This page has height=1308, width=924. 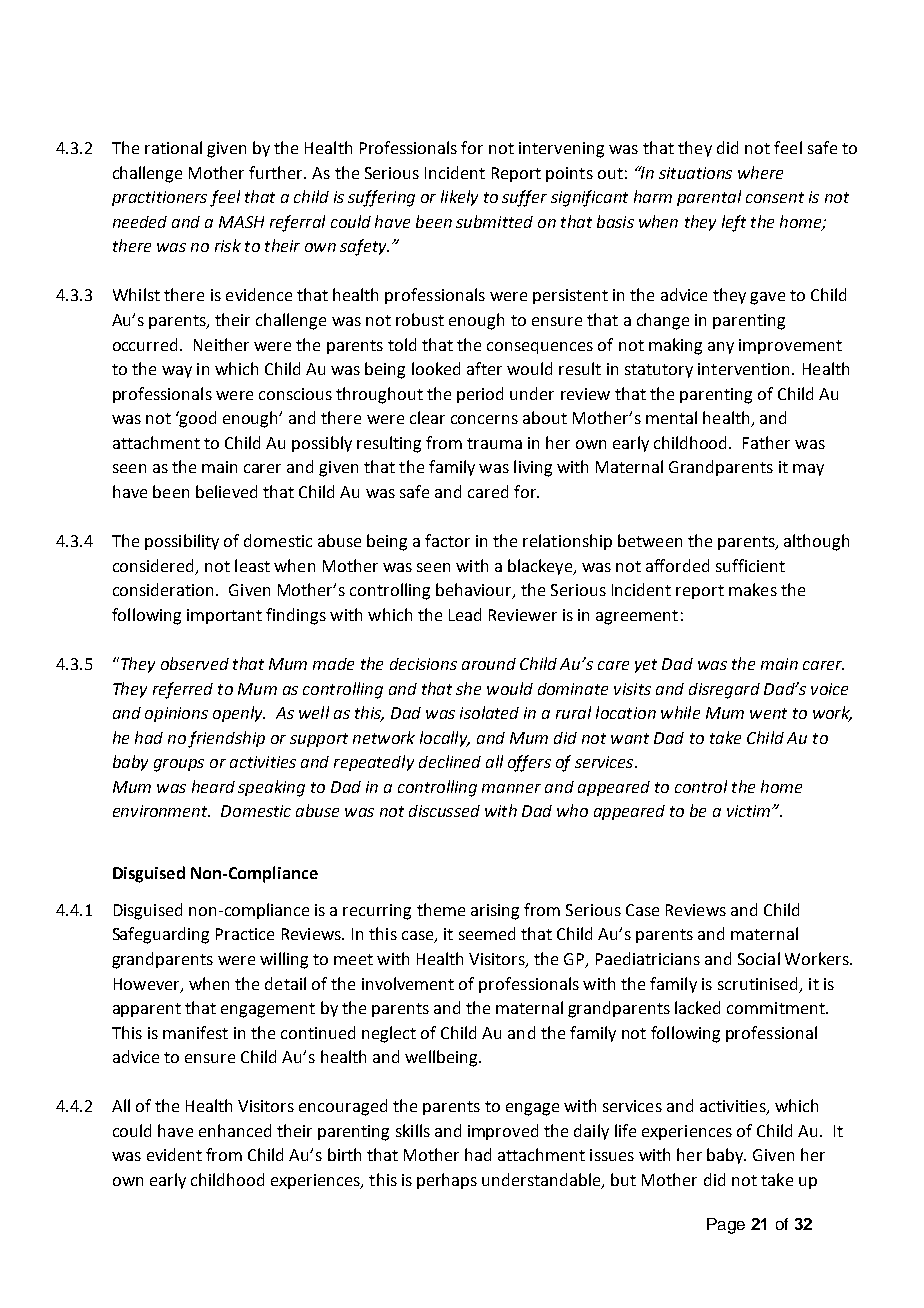 What do you see at coordinates (183, 690) in the page?
I see `referred` at bounding box center [183, 690].
